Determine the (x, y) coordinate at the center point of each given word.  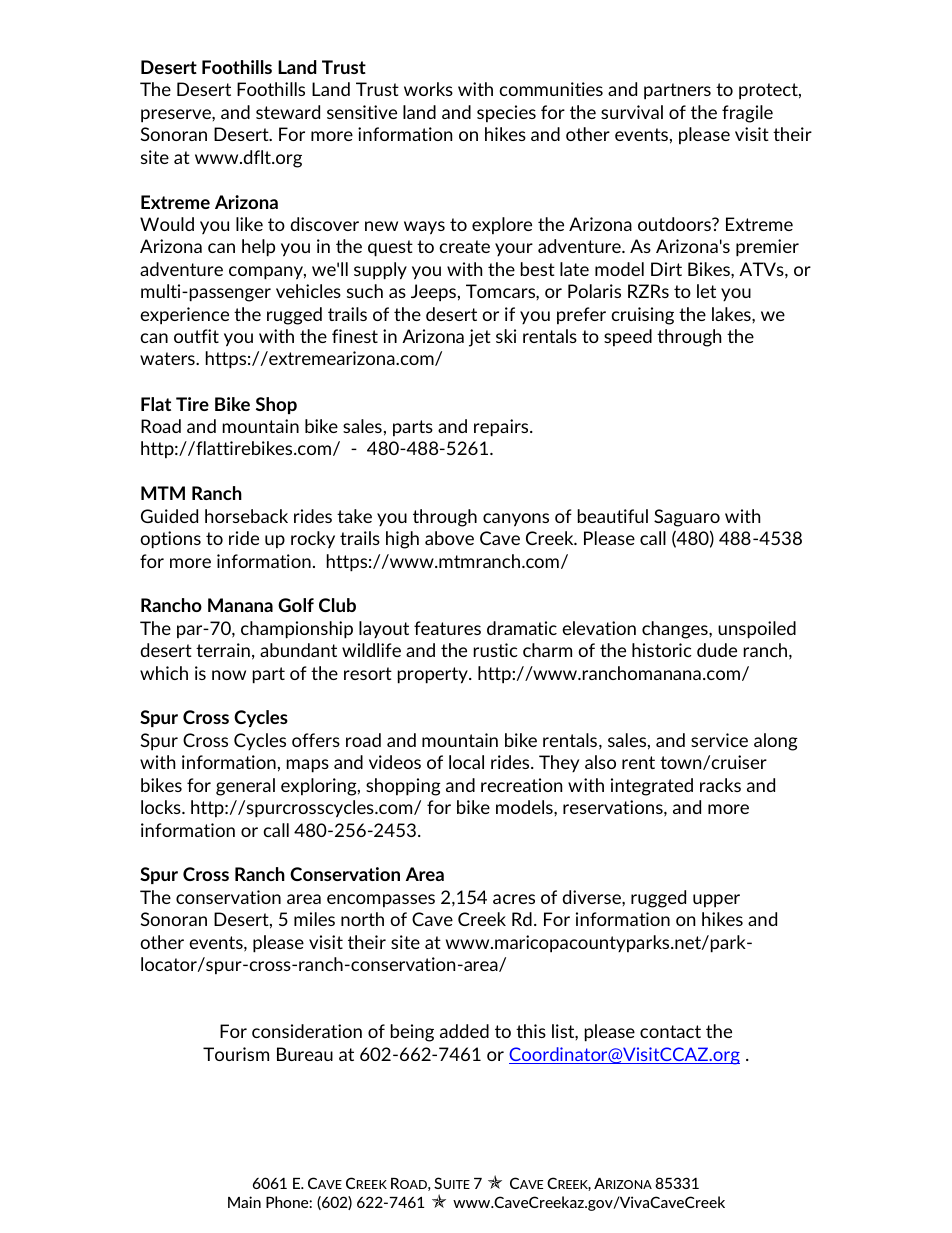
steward (288, 112)
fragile (747, 114)
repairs (502, 428)
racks (720, 785)
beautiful (613, 516)
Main (244, 1202)
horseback (246, 516)
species (506, 113)
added (464, 1031)
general (245, 787)
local (466, 762)
